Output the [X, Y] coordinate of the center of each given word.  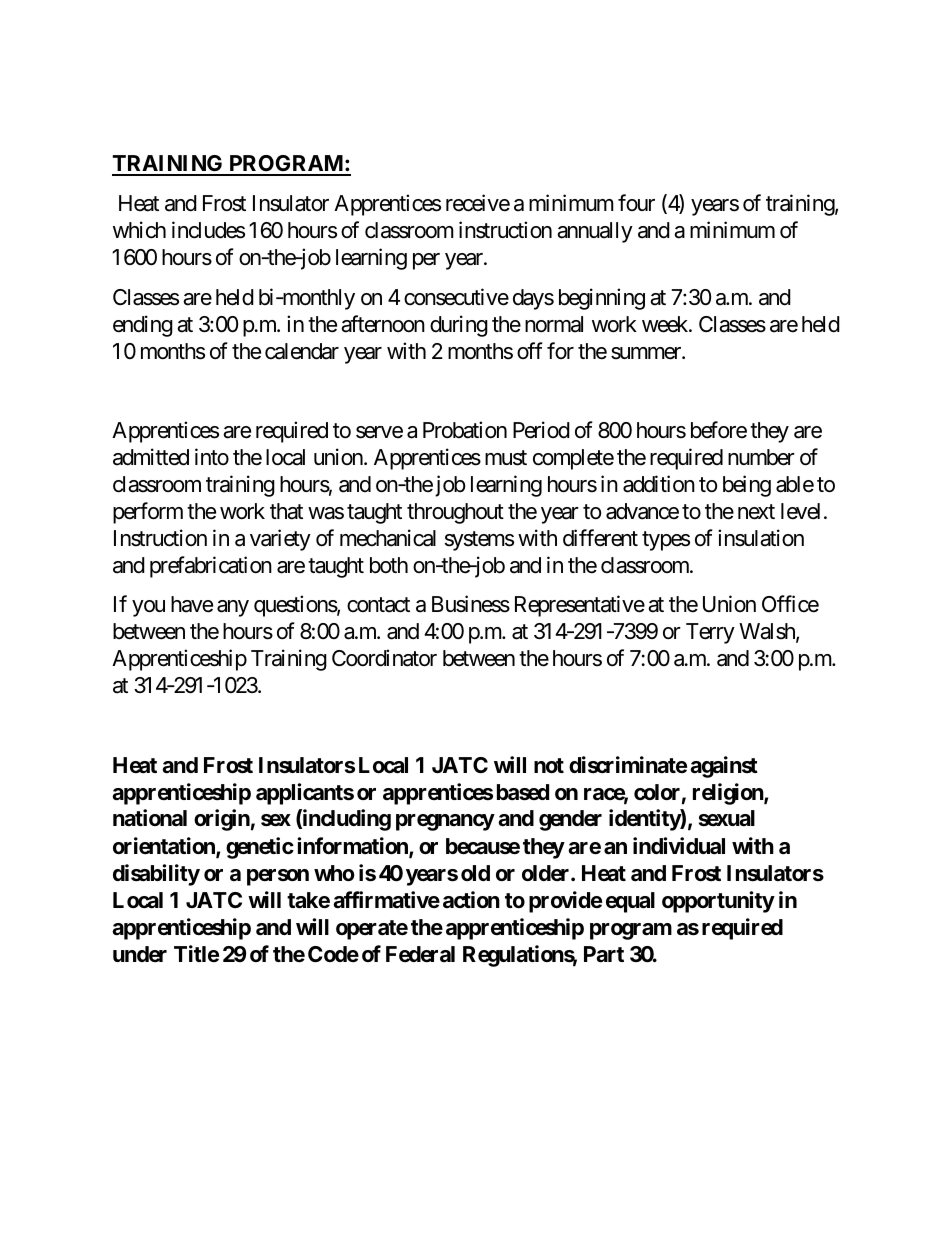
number [761, 457]
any [233, 608]
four [636, 202]
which [139, 230]
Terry [710, 633]
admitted [151, 457]
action [471, 899]
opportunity [718, 902]
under [140, 954]
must [506, 458]
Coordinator [384, 658]
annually [595, 232]
